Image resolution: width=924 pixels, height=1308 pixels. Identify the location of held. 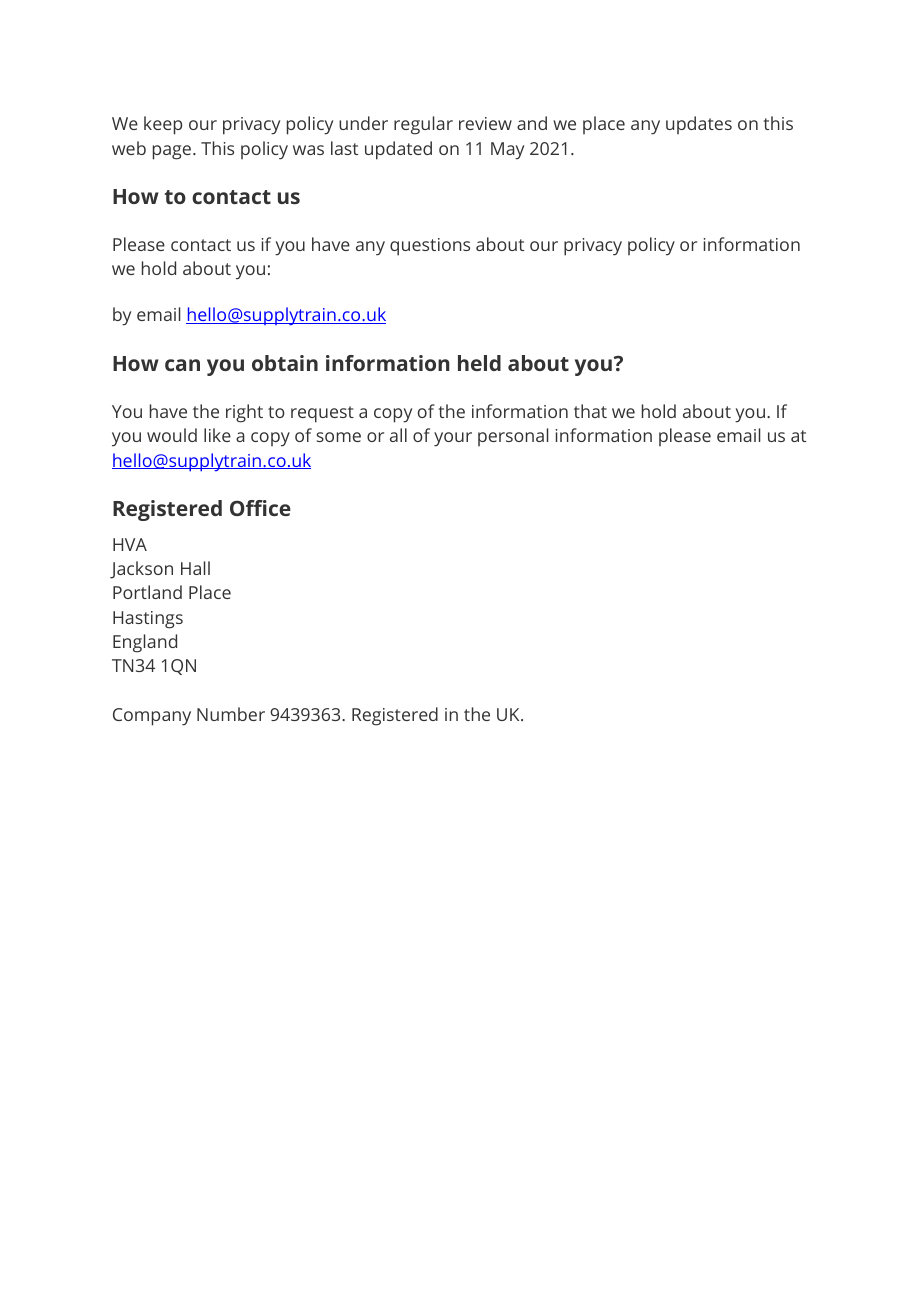
(479, 363).
